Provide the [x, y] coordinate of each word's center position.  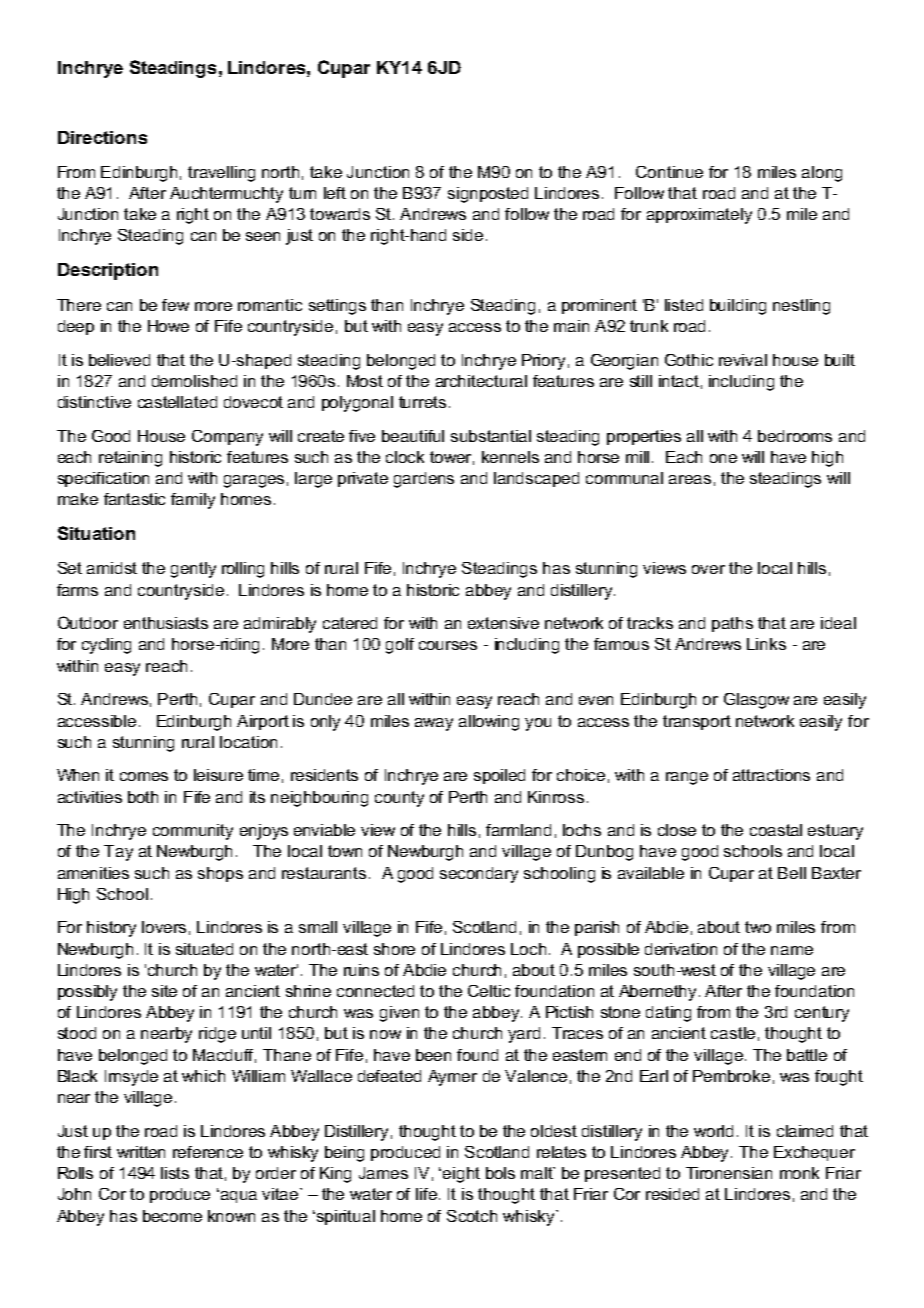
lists [175, 1173]
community [193, 832]
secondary [479, 875]
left [335, 193]
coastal [776, 830]
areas [690, 479]
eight [461, 1175]
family [193, 501]
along [822, 174]
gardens [424, 480]
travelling [221, 174]
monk [799, 1173]
